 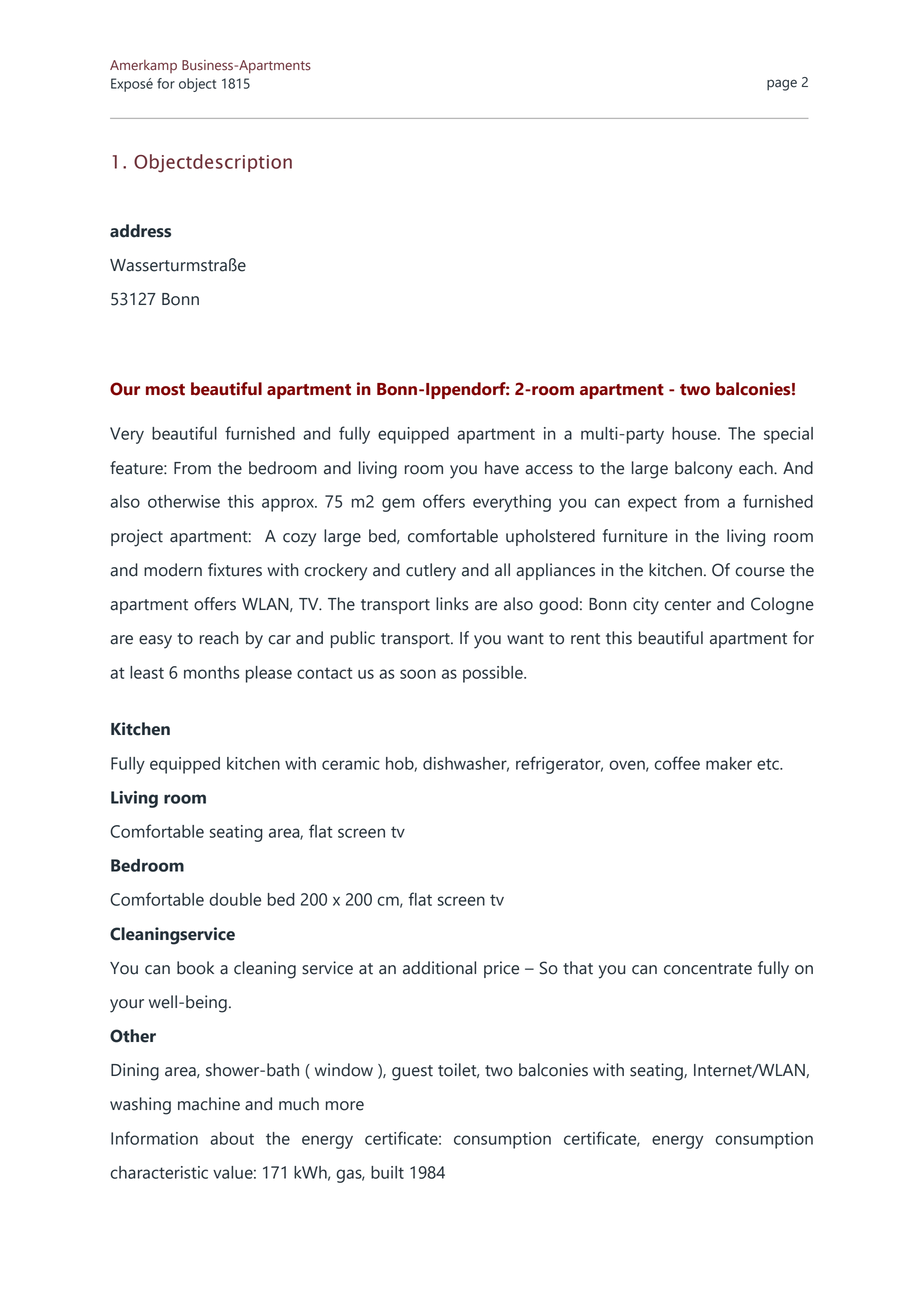 What do you see at coordinates (232, 1138) in the screenshot?
I see `about` at bounding box center [232, 1138].
